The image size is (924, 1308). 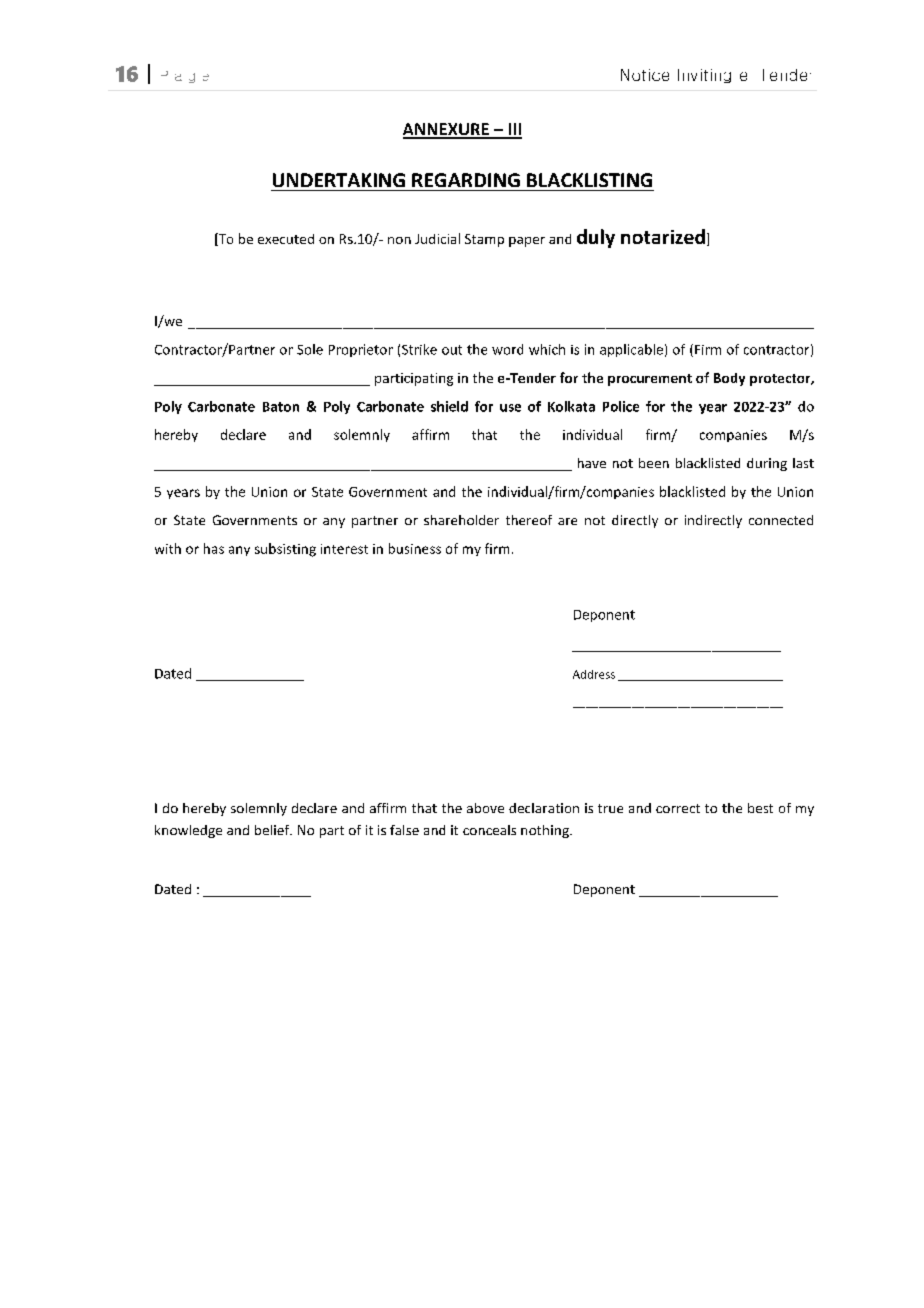 What do you see at coordinates (767, 464) in the page?
I see `during` at bounding box center [767, 464].
